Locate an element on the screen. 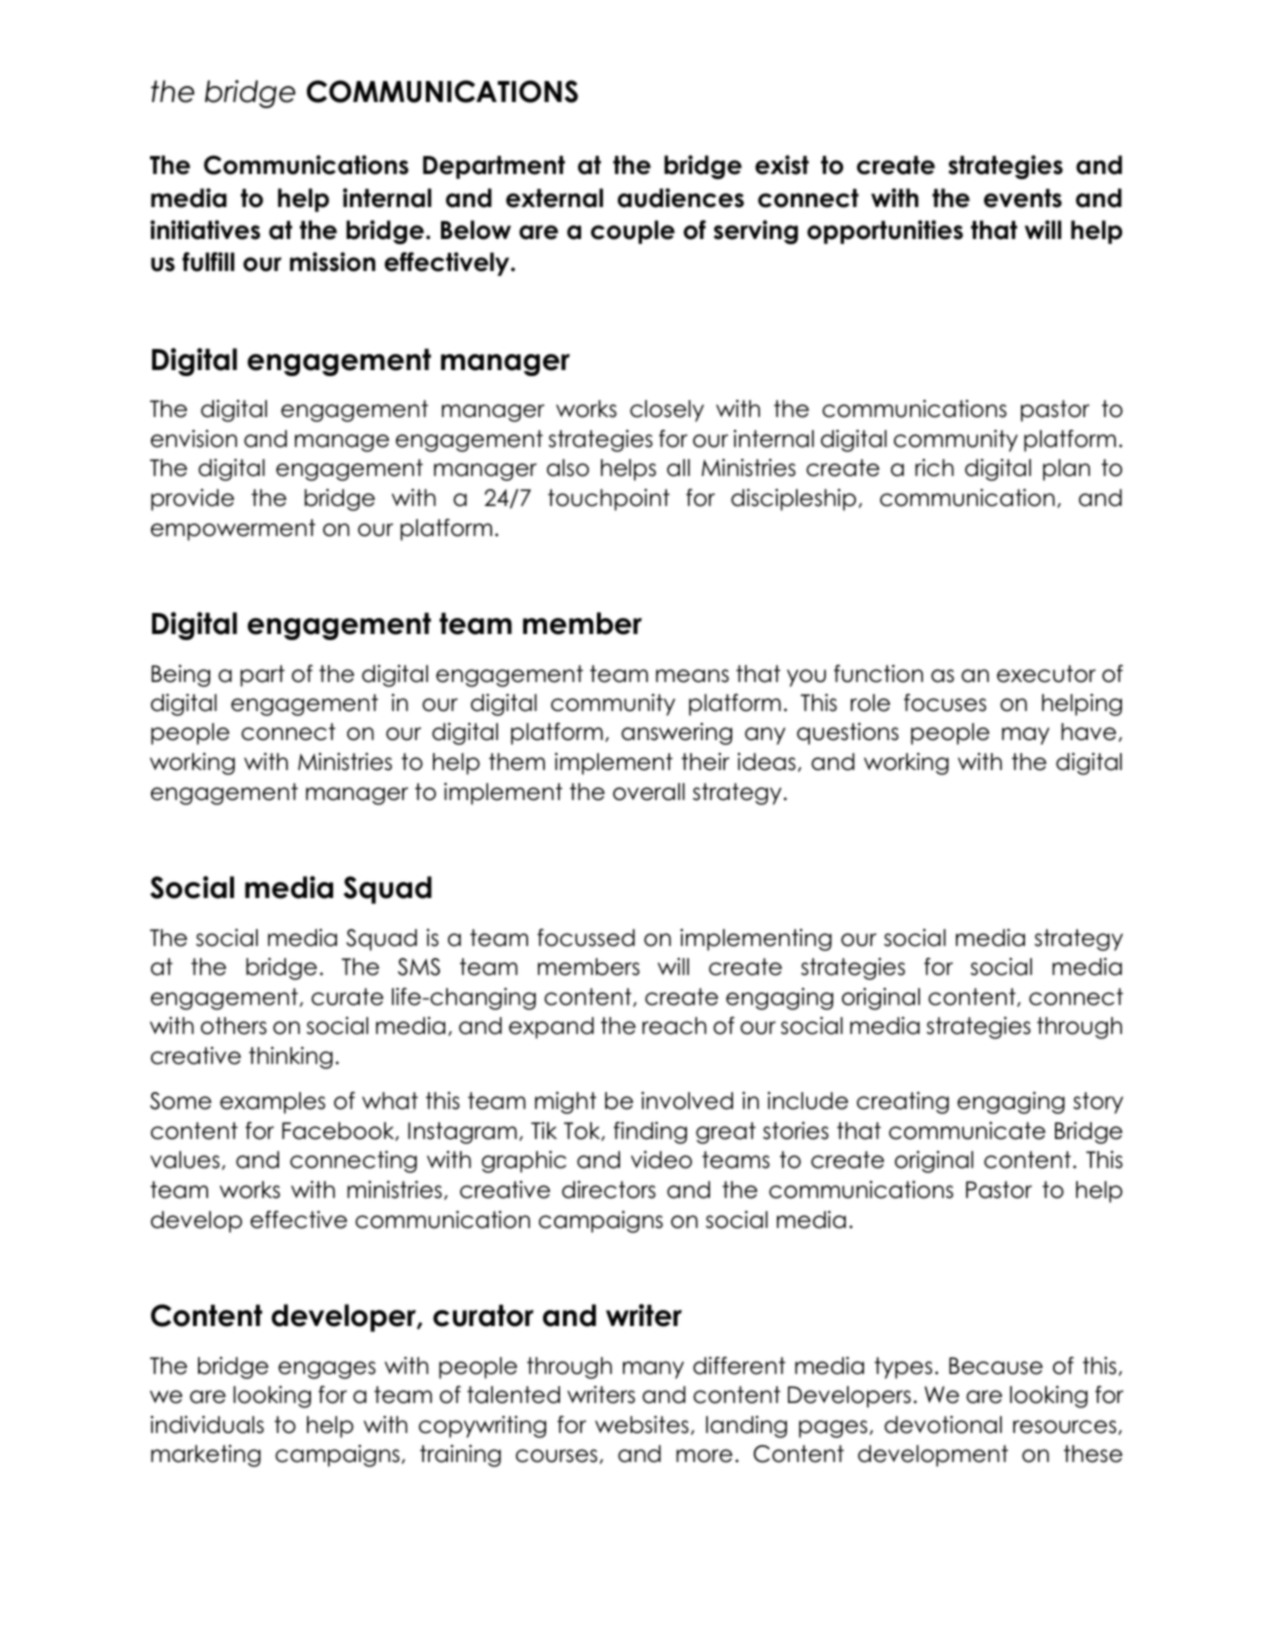 Image resolution: width=1273 pixels, height=1647 pixels. empowerment is located at coordinates (233, 530).
